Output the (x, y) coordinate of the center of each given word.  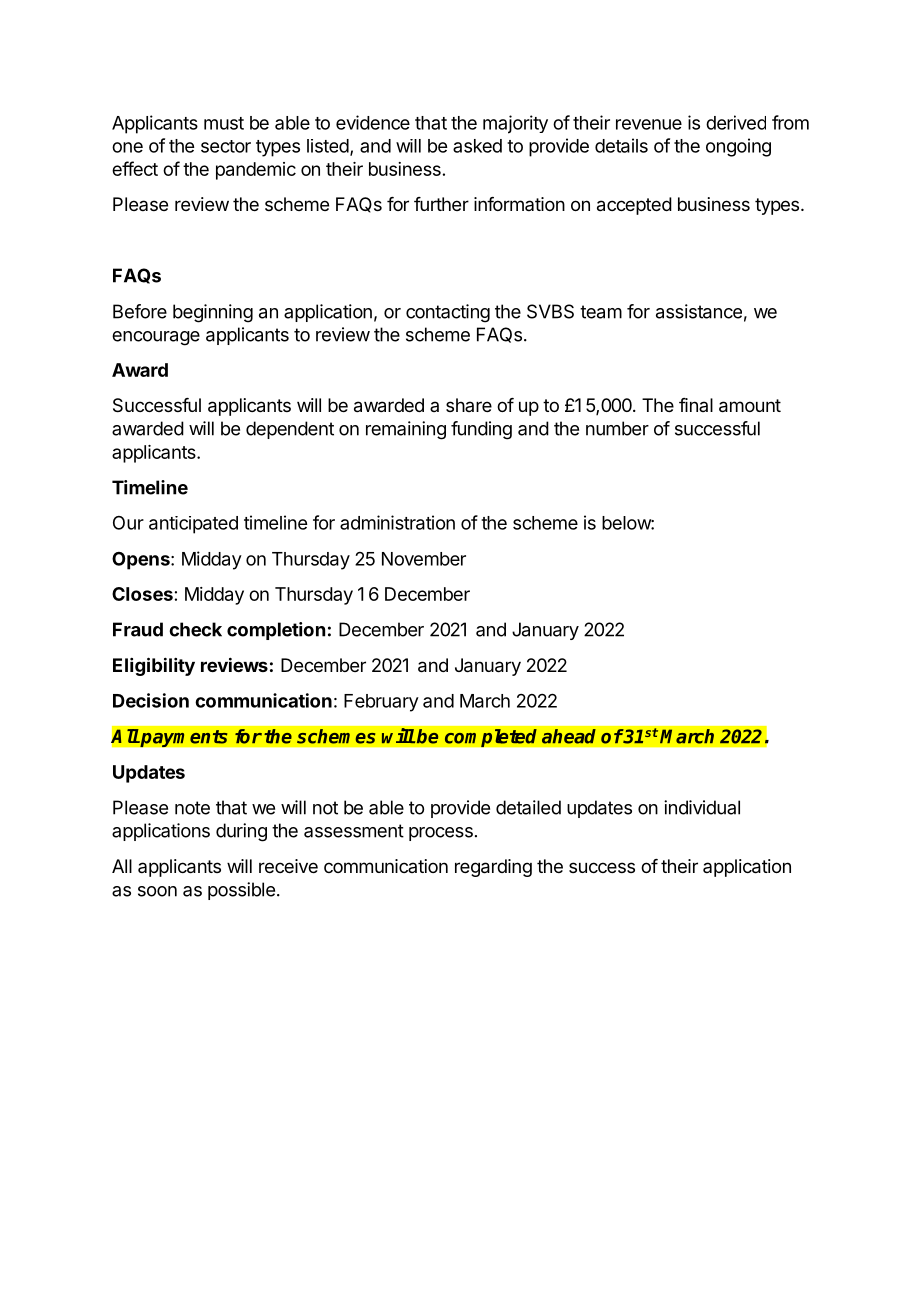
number (617, 428)
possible (241, 891)
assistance (699, 311)
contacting (448, 313)
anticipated (193, 525)
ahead (569, 736)
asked (477, 146)
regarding (493, 868)
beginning (213, 313)
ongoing (738, 147)
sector (226, 146)
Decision (151, 700)
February (381, 703)
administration (397, 522)
